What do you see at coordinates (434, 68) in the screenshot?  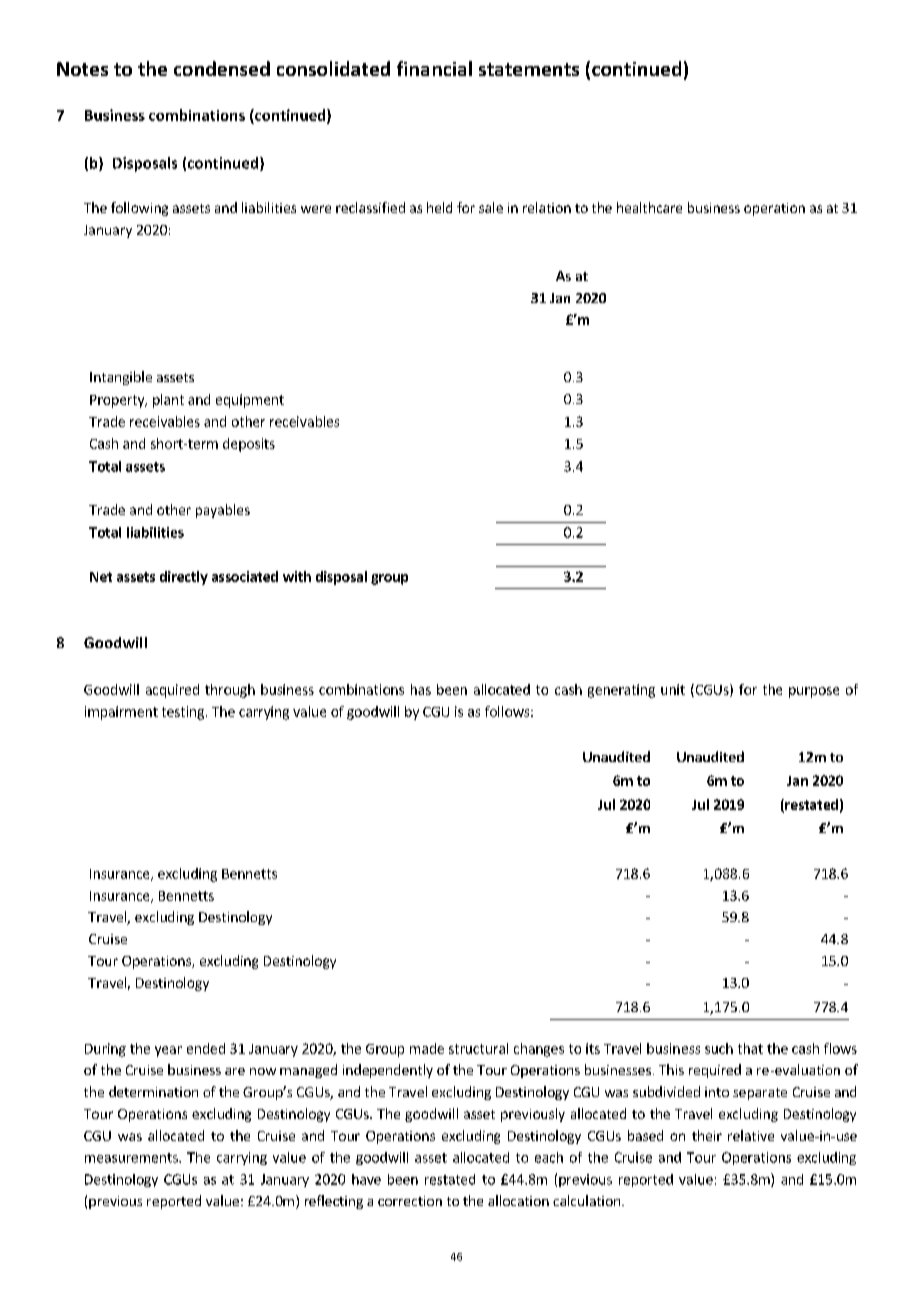 I see `financial` at bounding box center [434, 68].
